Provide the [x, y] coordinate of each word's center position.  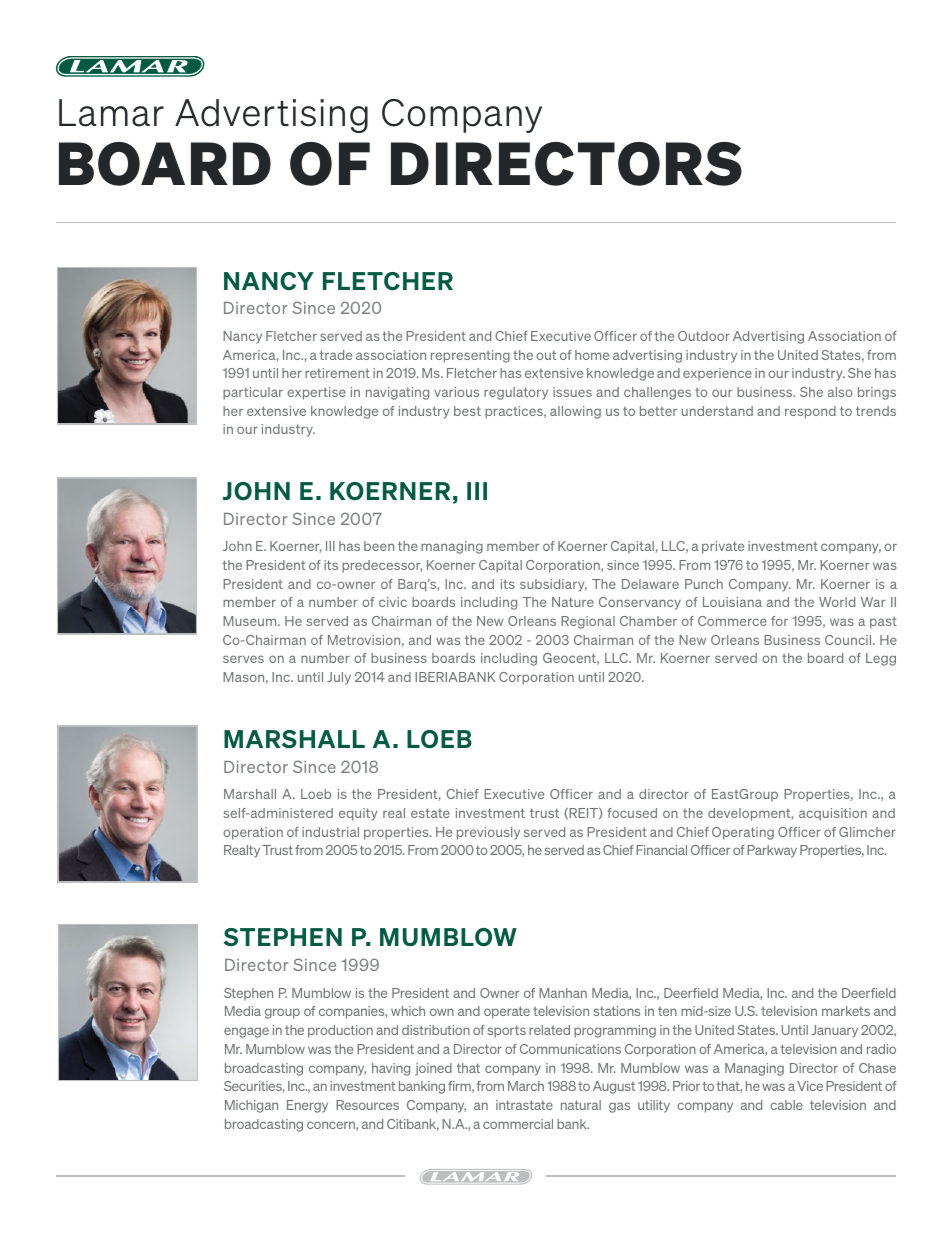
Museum [251, 621]
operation [253, 833]
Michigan [251, 1106]
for [779, 621]
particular [253, 393]
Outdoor [704, 336]
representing [470, 356]
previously [488, 833]
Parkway [772, 851]
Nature [573, 602]
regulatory [516, 393]
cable [786, 1105]
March [526, 1086]
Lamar [111, 113]
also [840, 392]
